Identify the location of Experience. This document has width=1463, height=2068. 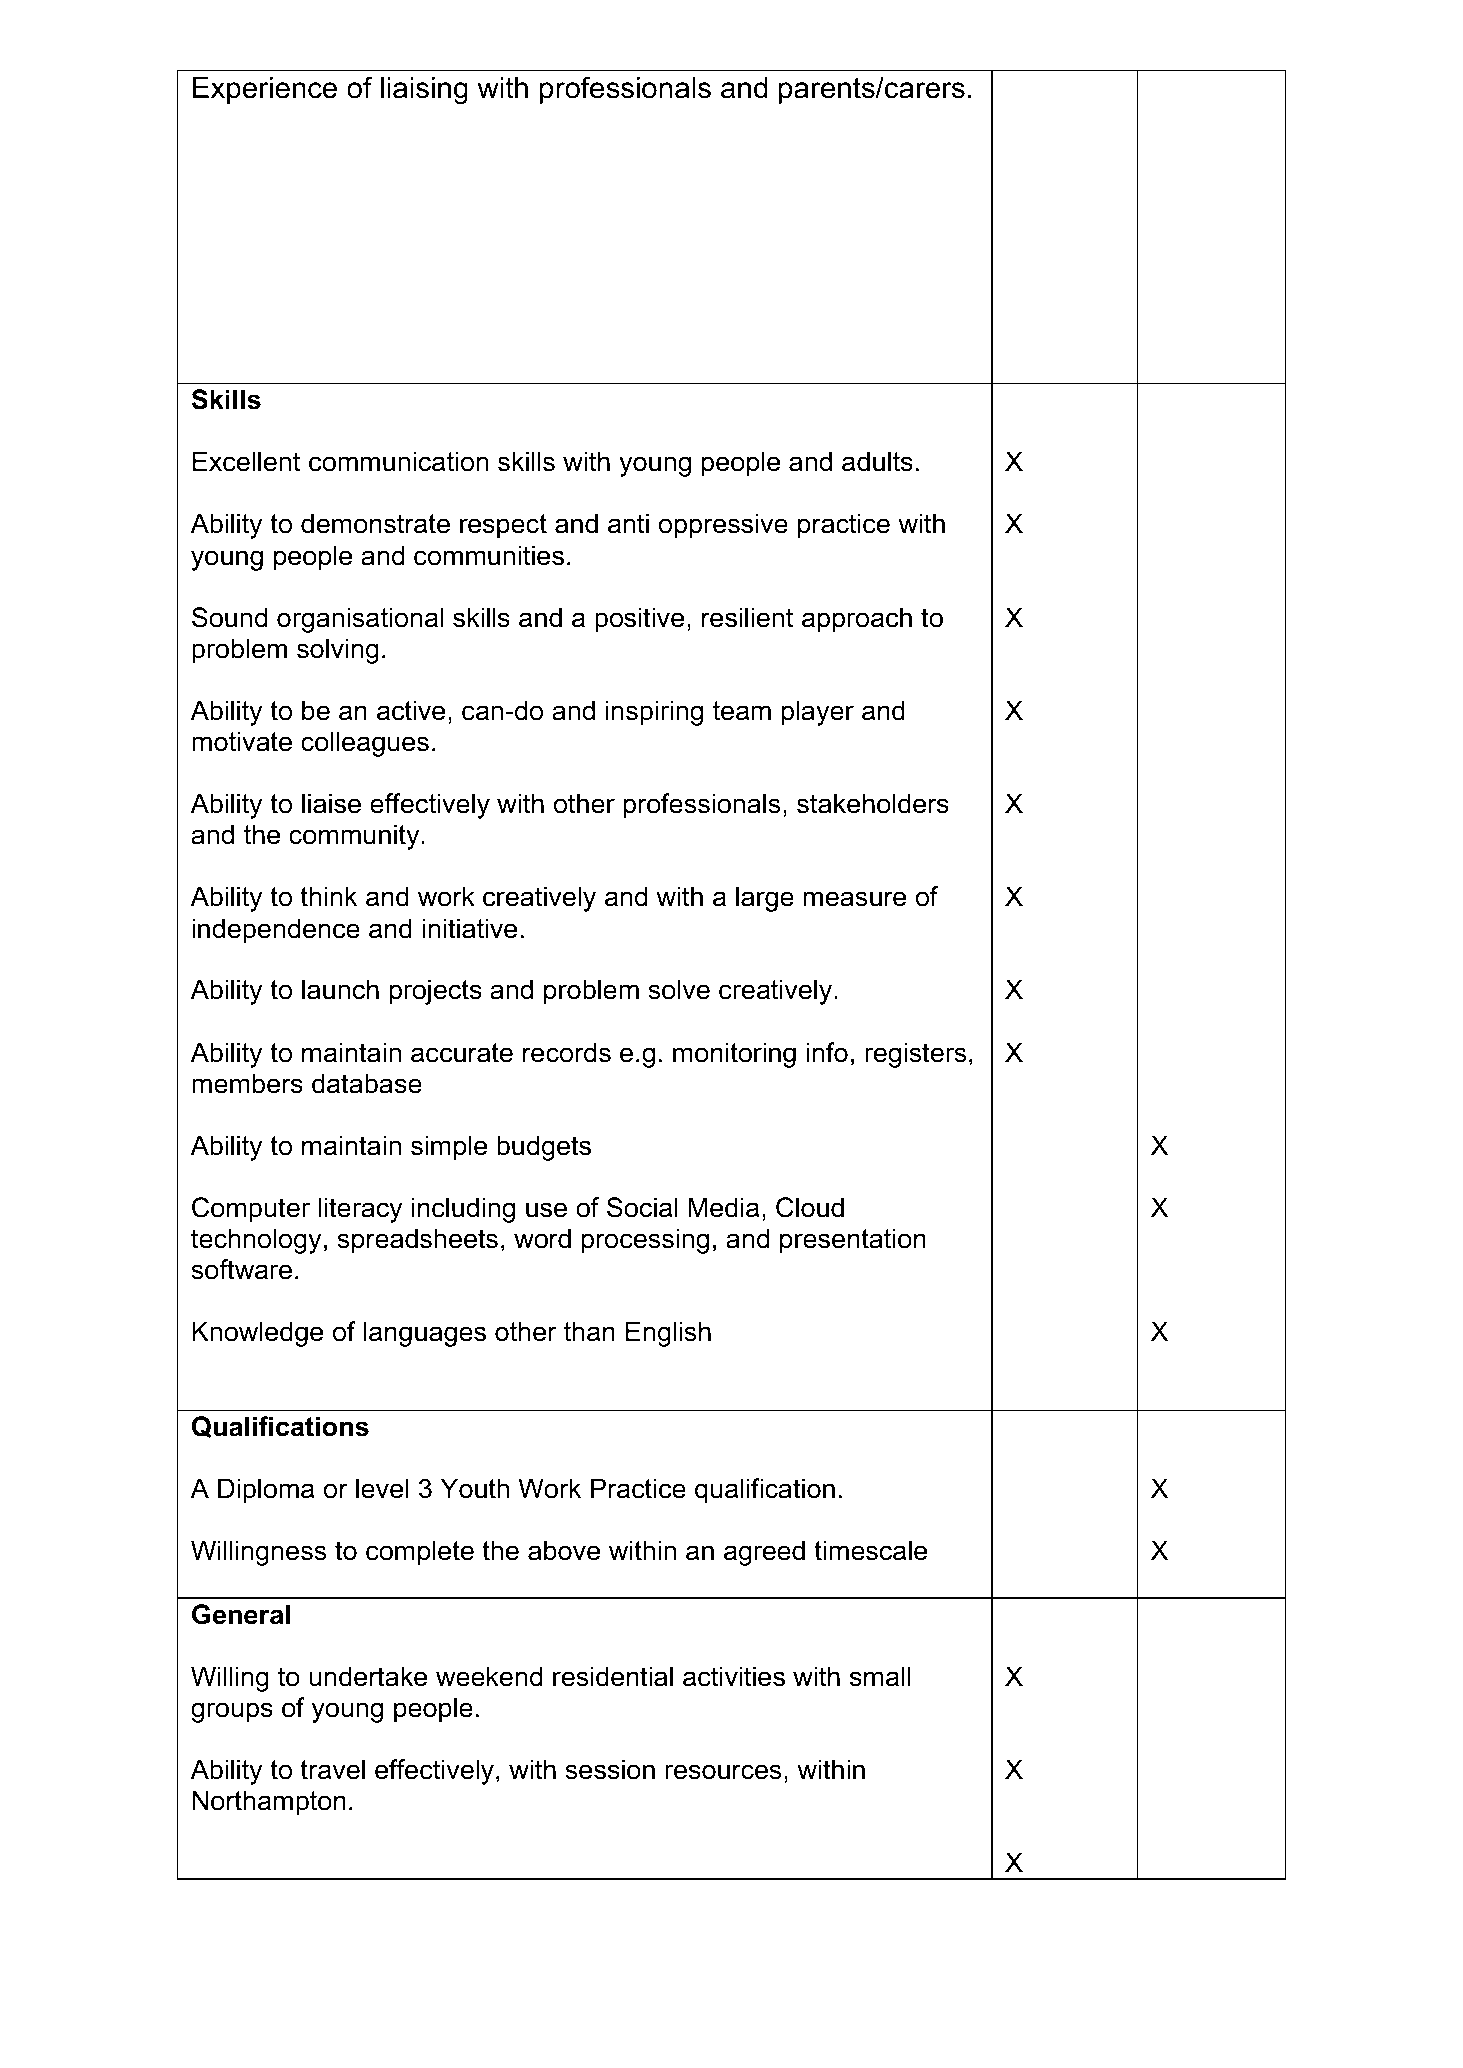
(265, 90).
